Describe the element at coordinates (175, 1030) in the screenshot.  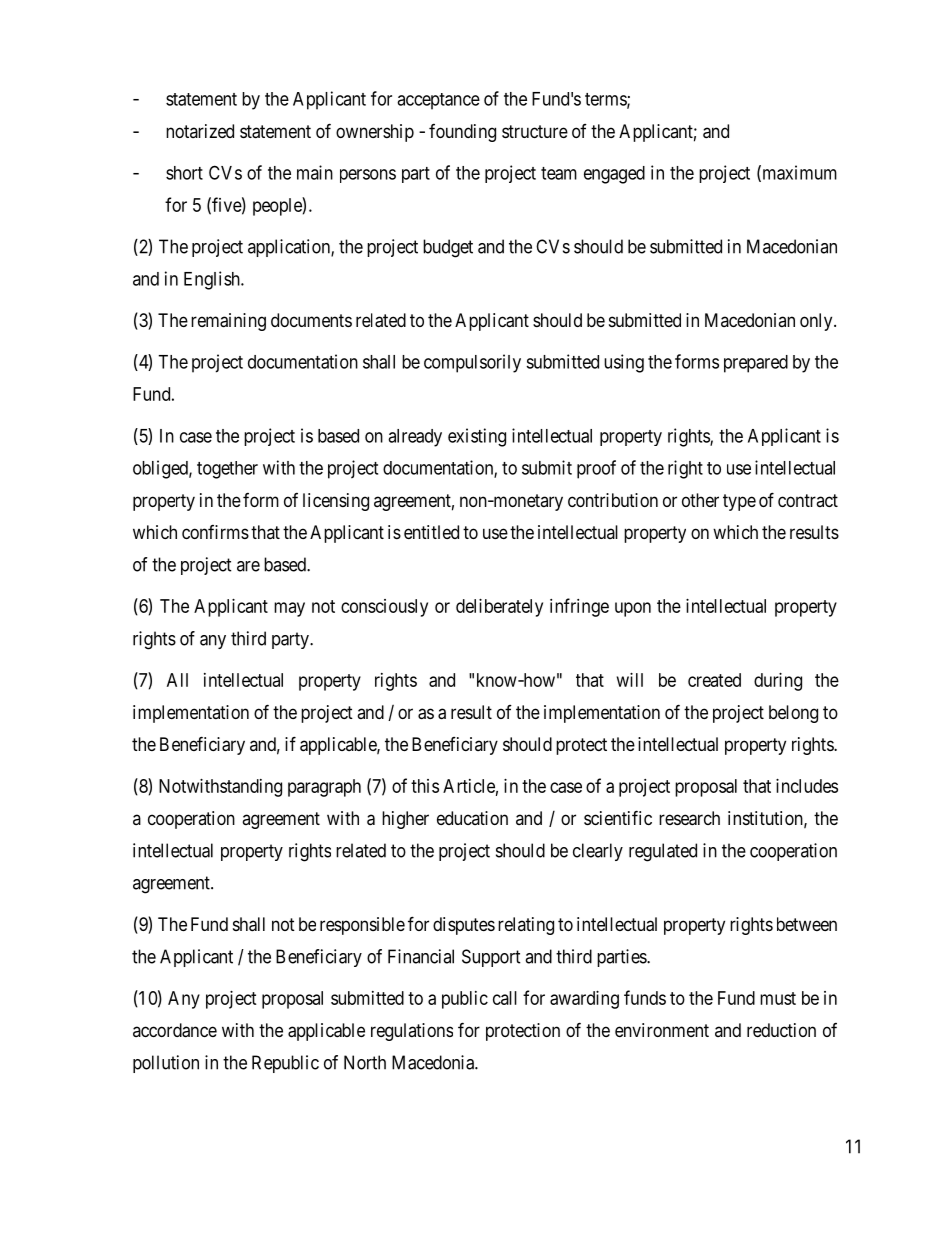
I see `accordance` at that location.
